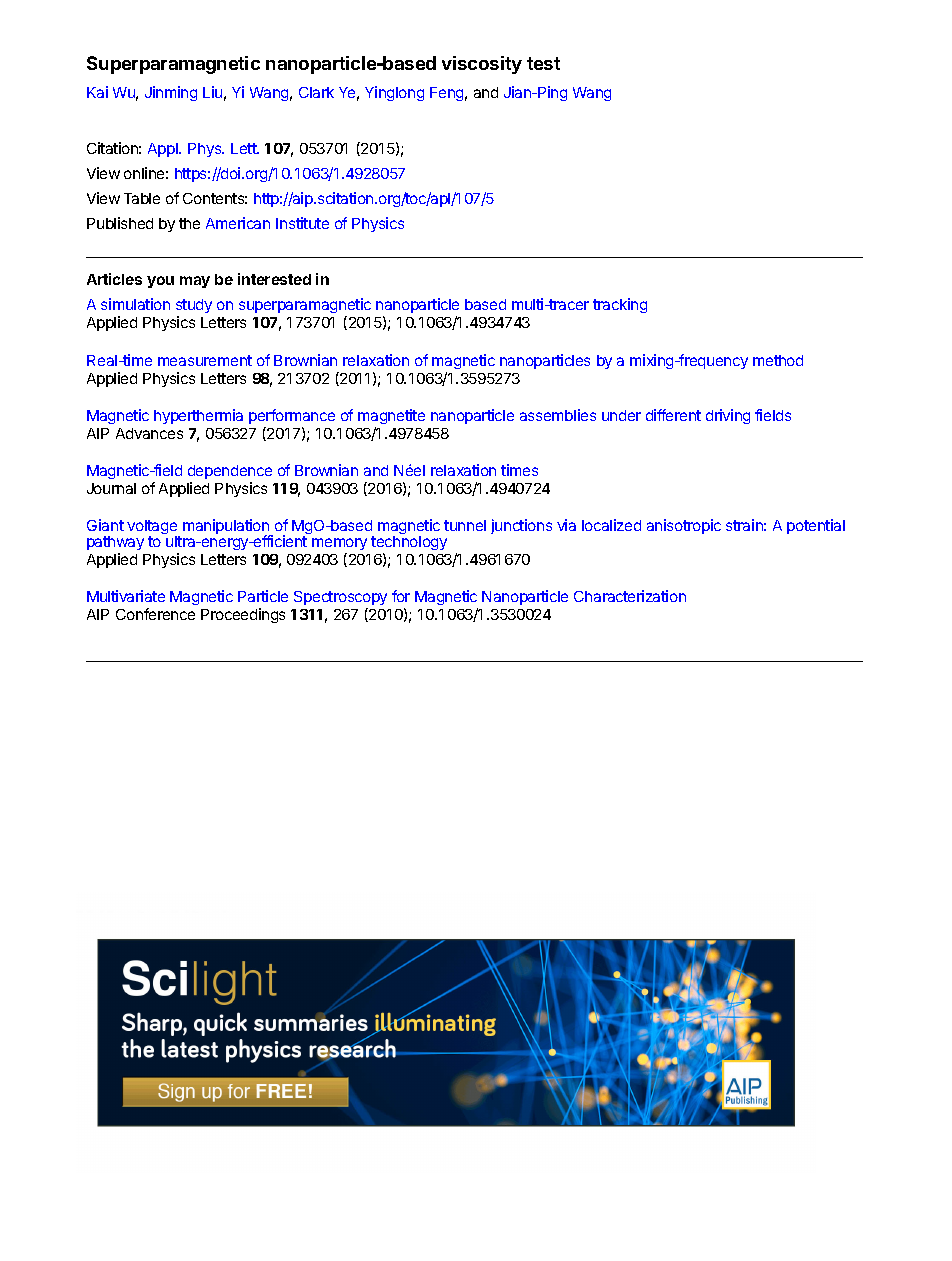 Image resolution: width=952 pixels, height=1261 pixels. Describe the element at coordinates (340, 600) in the page. I see `Spectroscopy` at that location.
